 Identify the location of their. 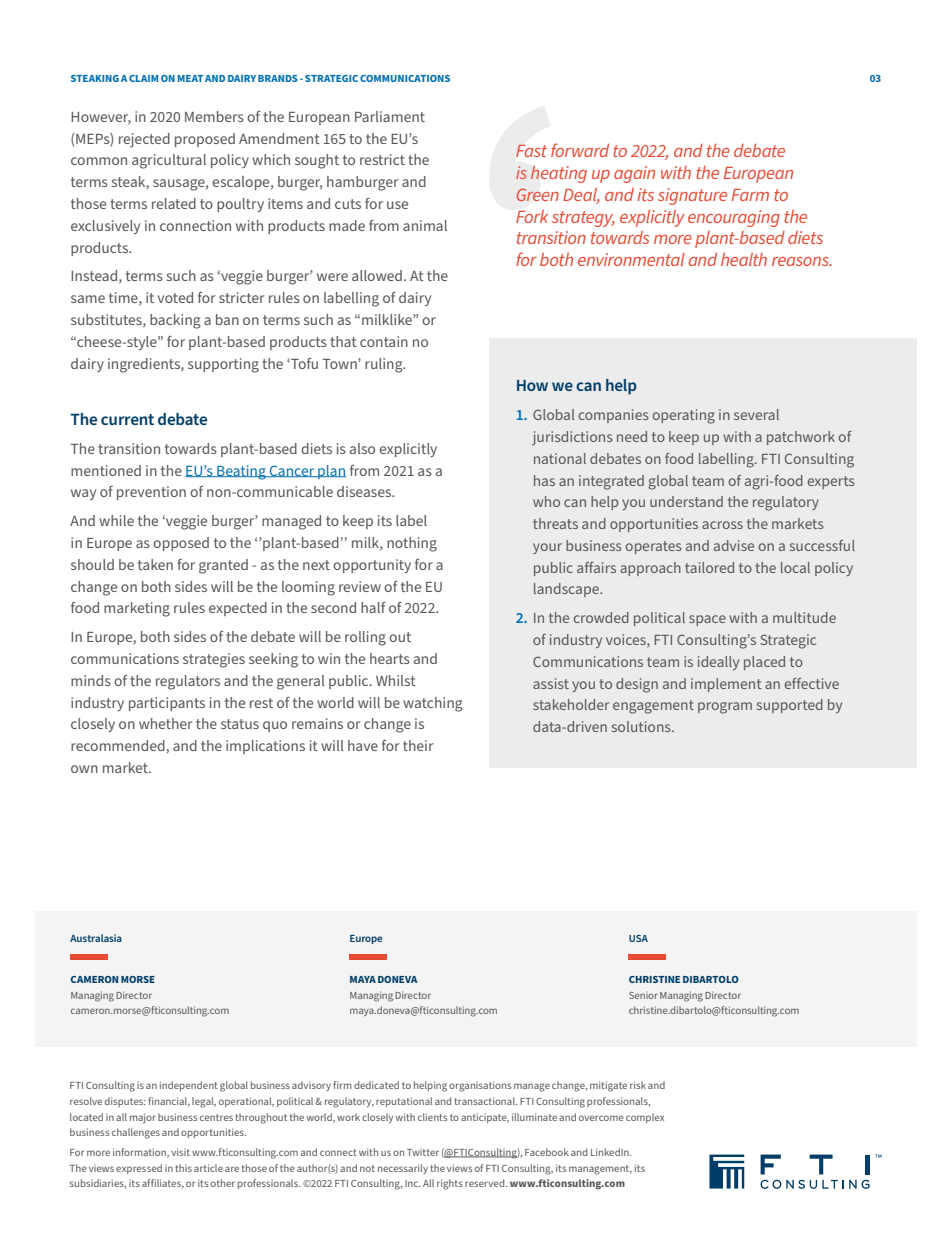
(418, 745).
